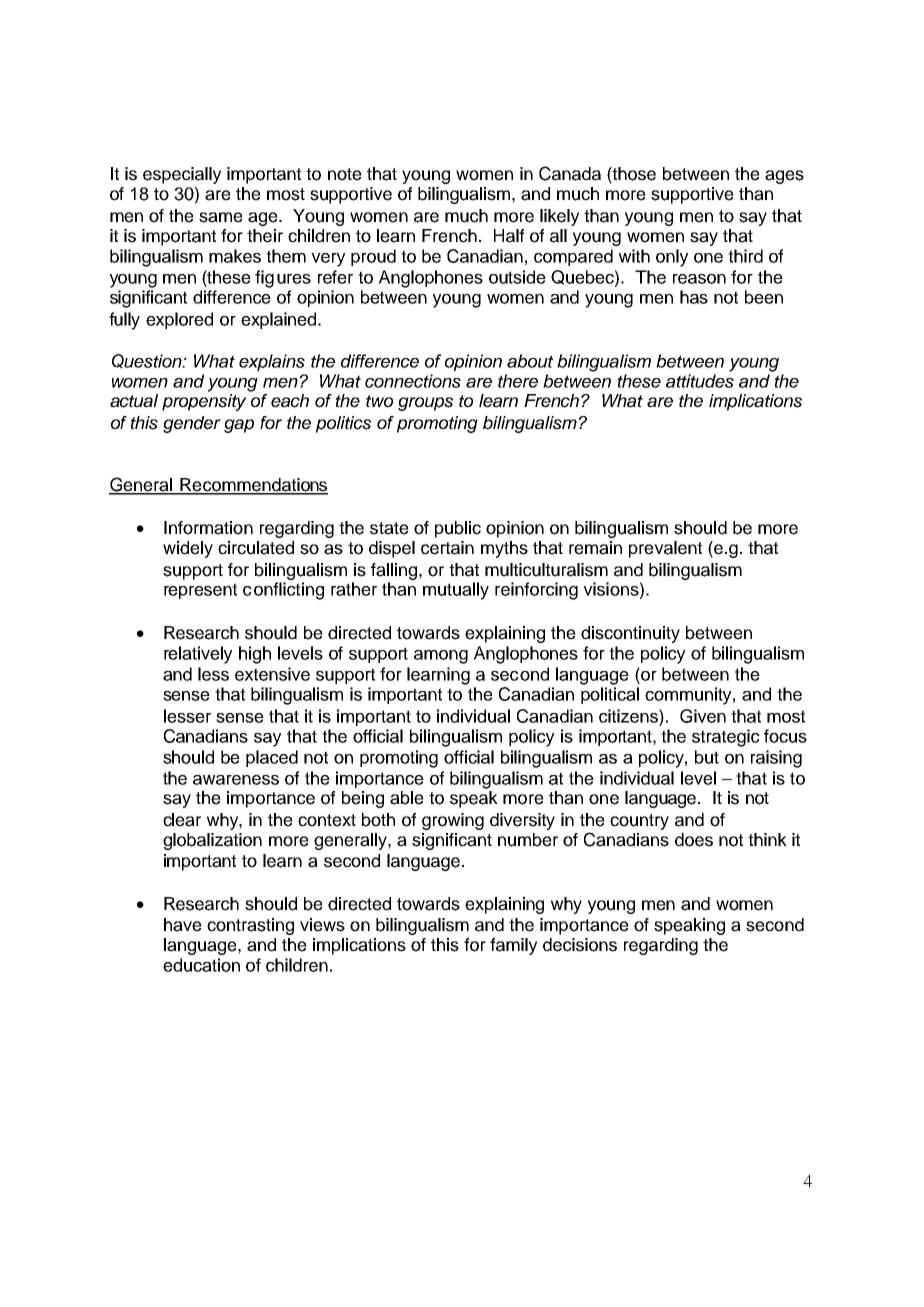 The height and width of the screenshot is (1307, 924). I want to click on prevalent, so click(665, 549).
